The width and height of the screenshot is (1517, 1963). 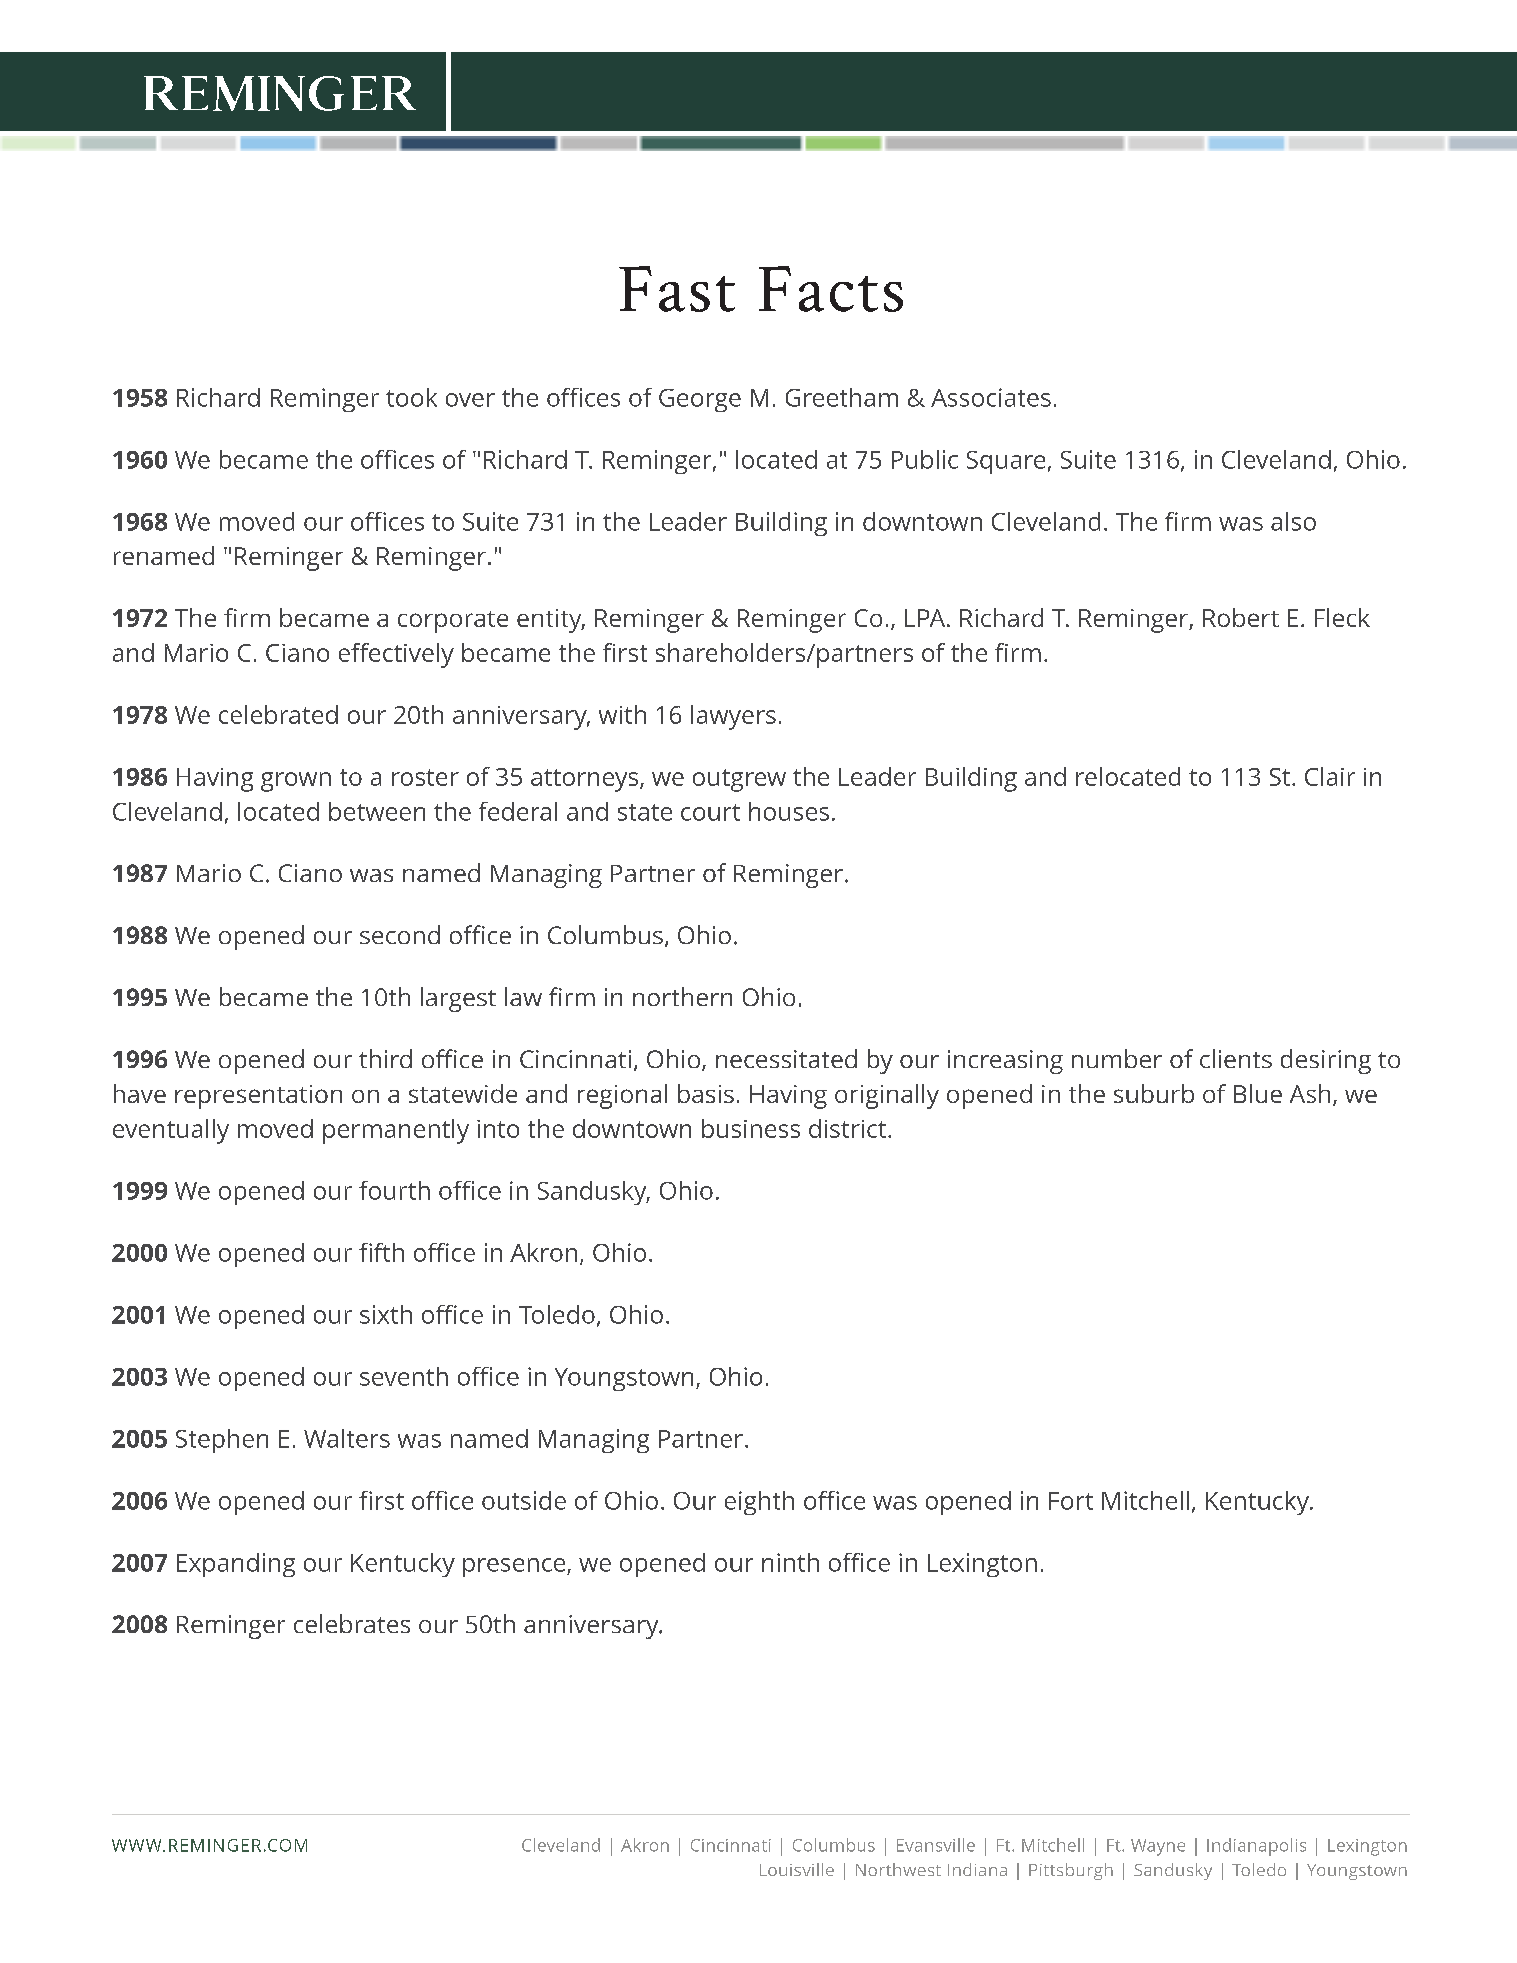 What do you see at coordinates (352, 1623) in the screenshot?
I see `celebrates` at bounding box center [352, 1623].
